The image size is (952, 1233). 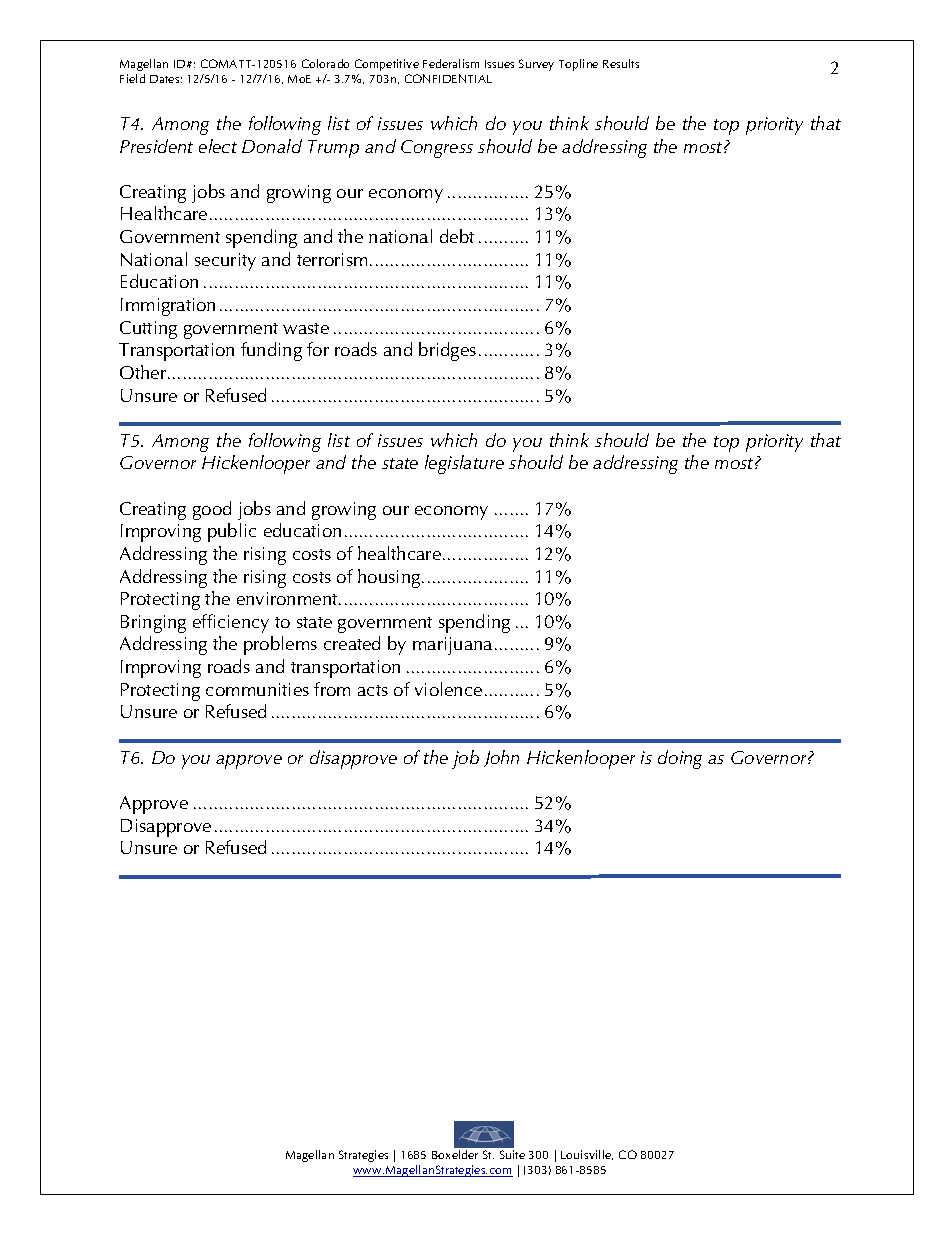 What do you see at coordinates (373, 690) in the screenshot?
I see `acts` at bounding box center [373, 690].
